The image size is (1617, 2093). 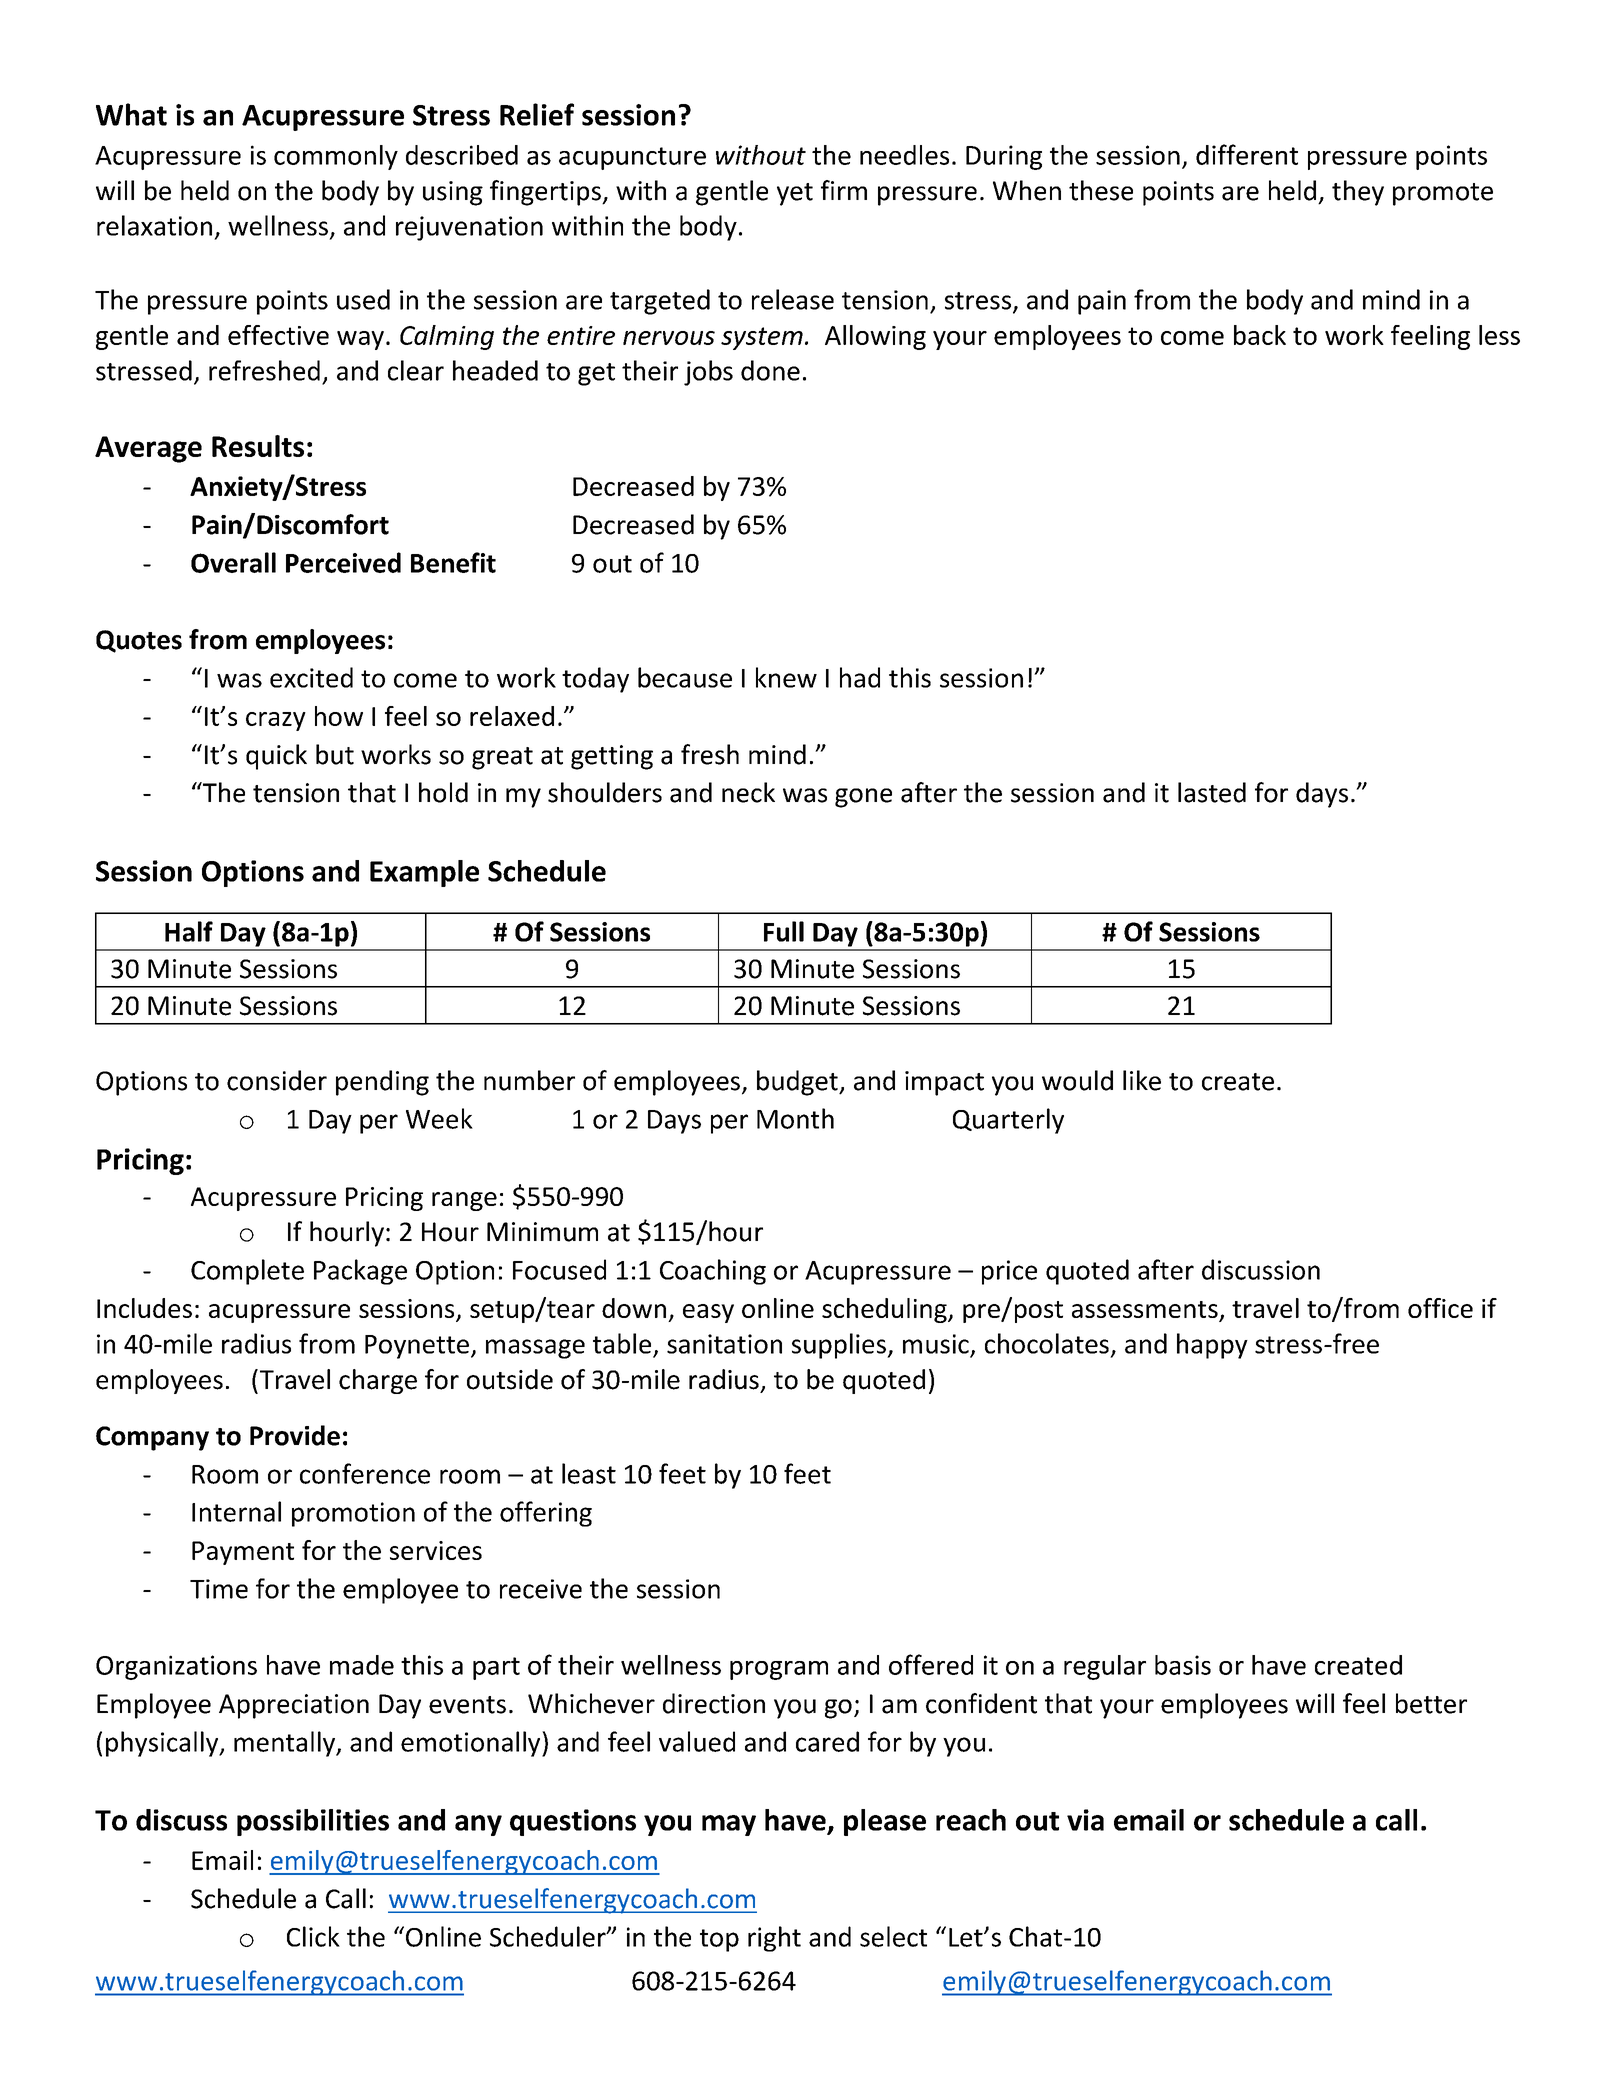 I want to click on Complete, so click(x=247, y=1272).
